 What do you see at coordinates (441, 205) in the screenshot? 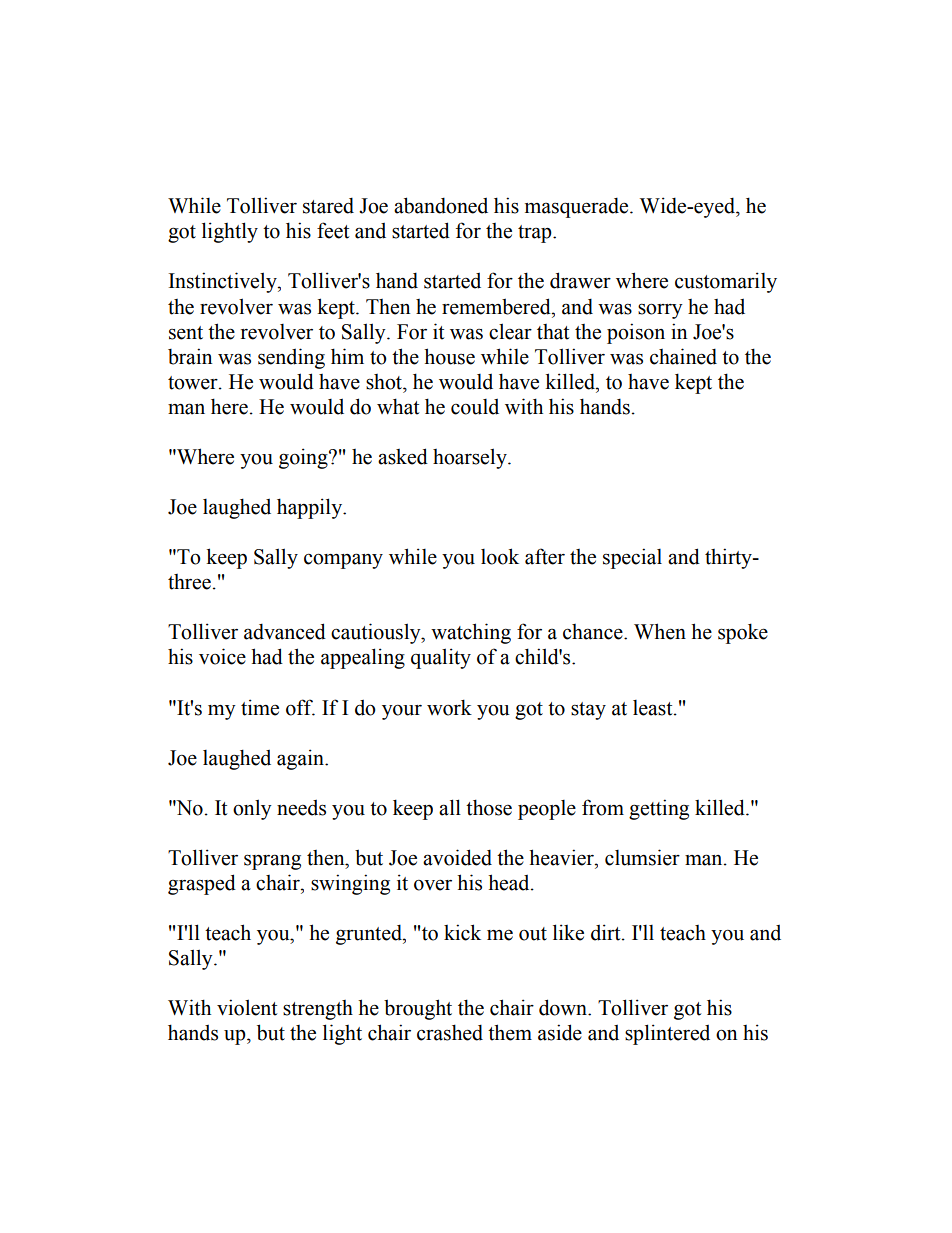
I see `abandoned` at bounding box center [441, 205].
